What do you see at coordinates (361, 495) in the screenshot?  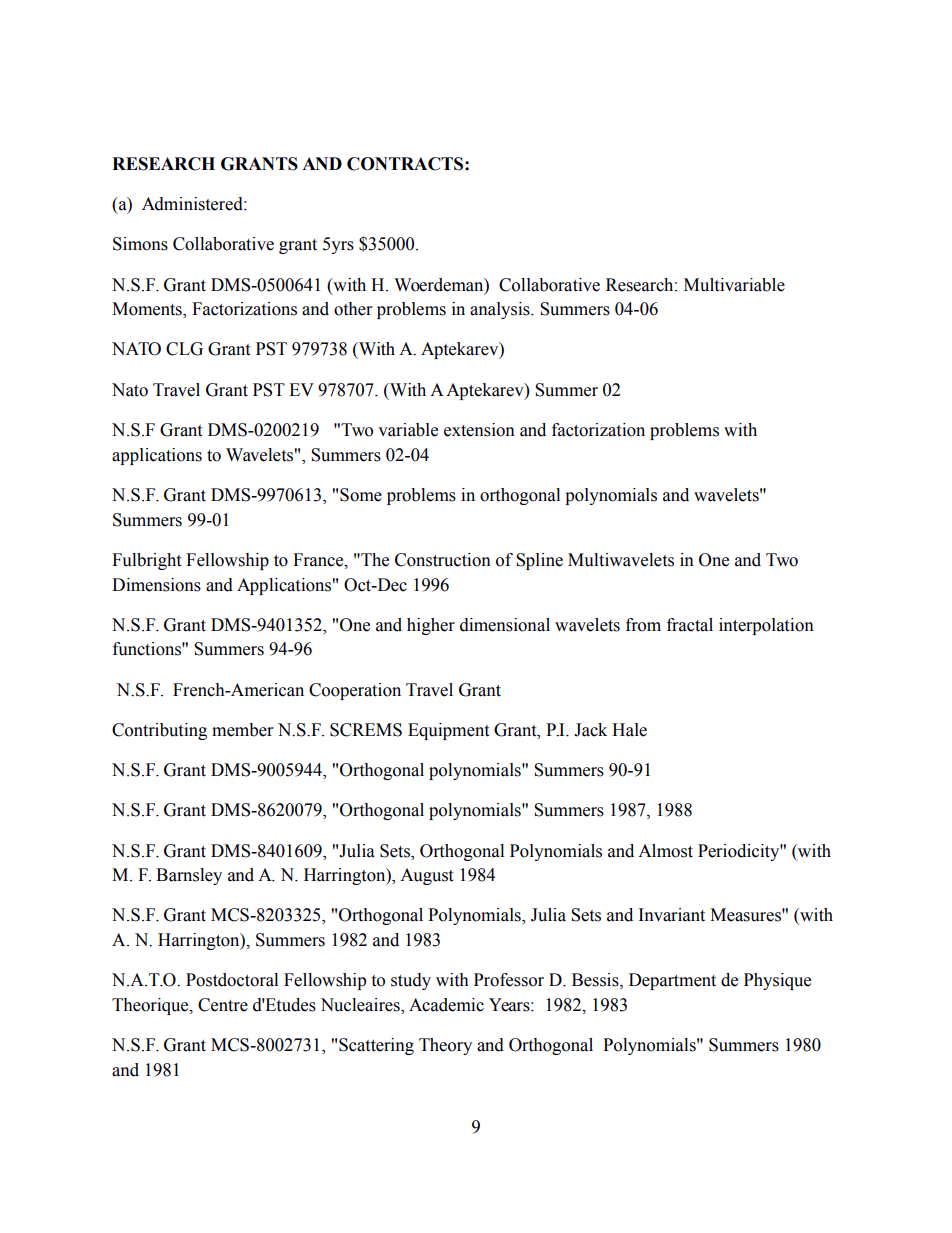 I see `Some` at bounding box center [361, 495].
